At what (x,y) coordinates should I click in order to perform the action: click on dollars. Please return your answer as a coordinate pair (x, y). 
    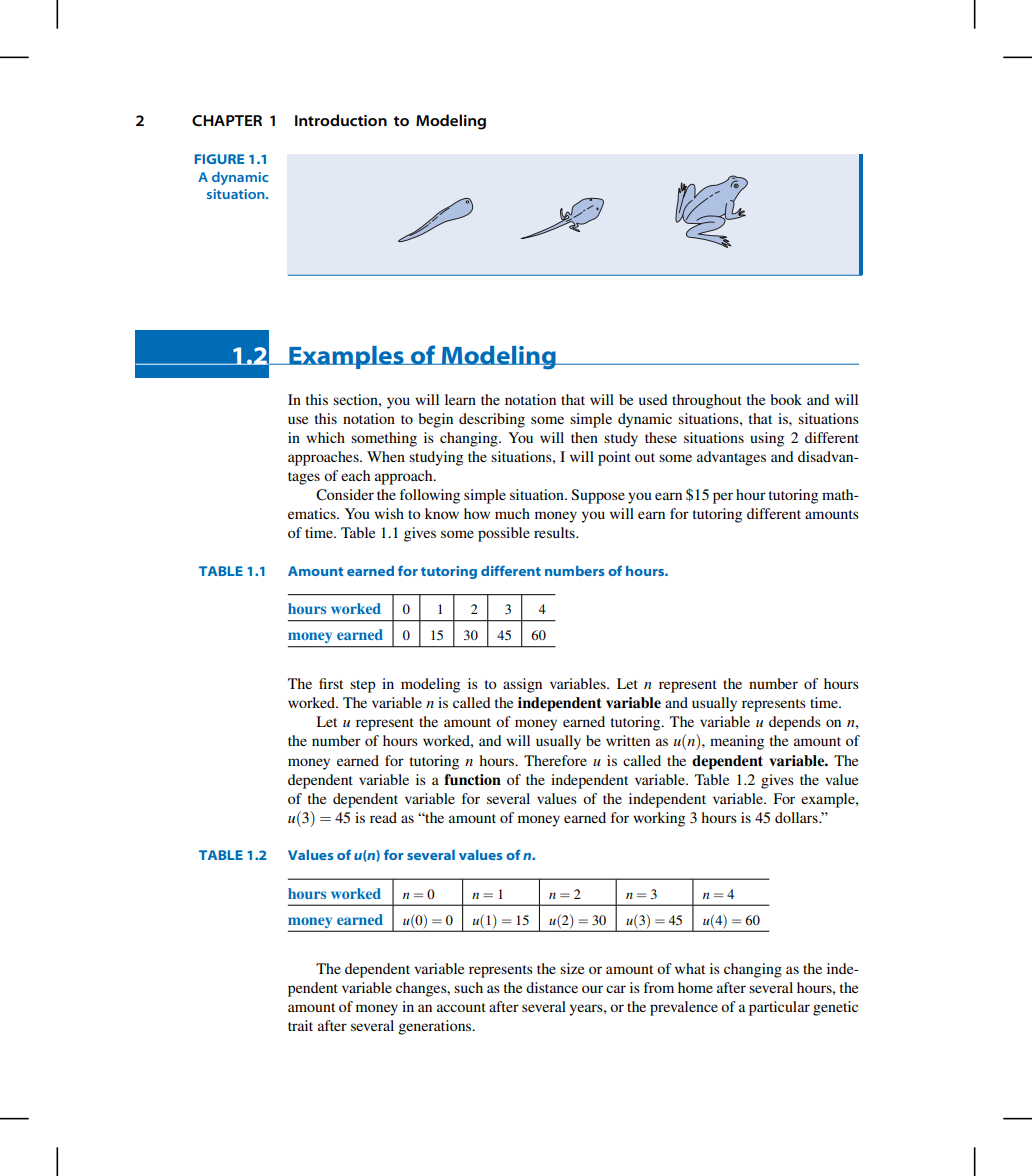
    Looking at the image, I should click on (797, 817).
